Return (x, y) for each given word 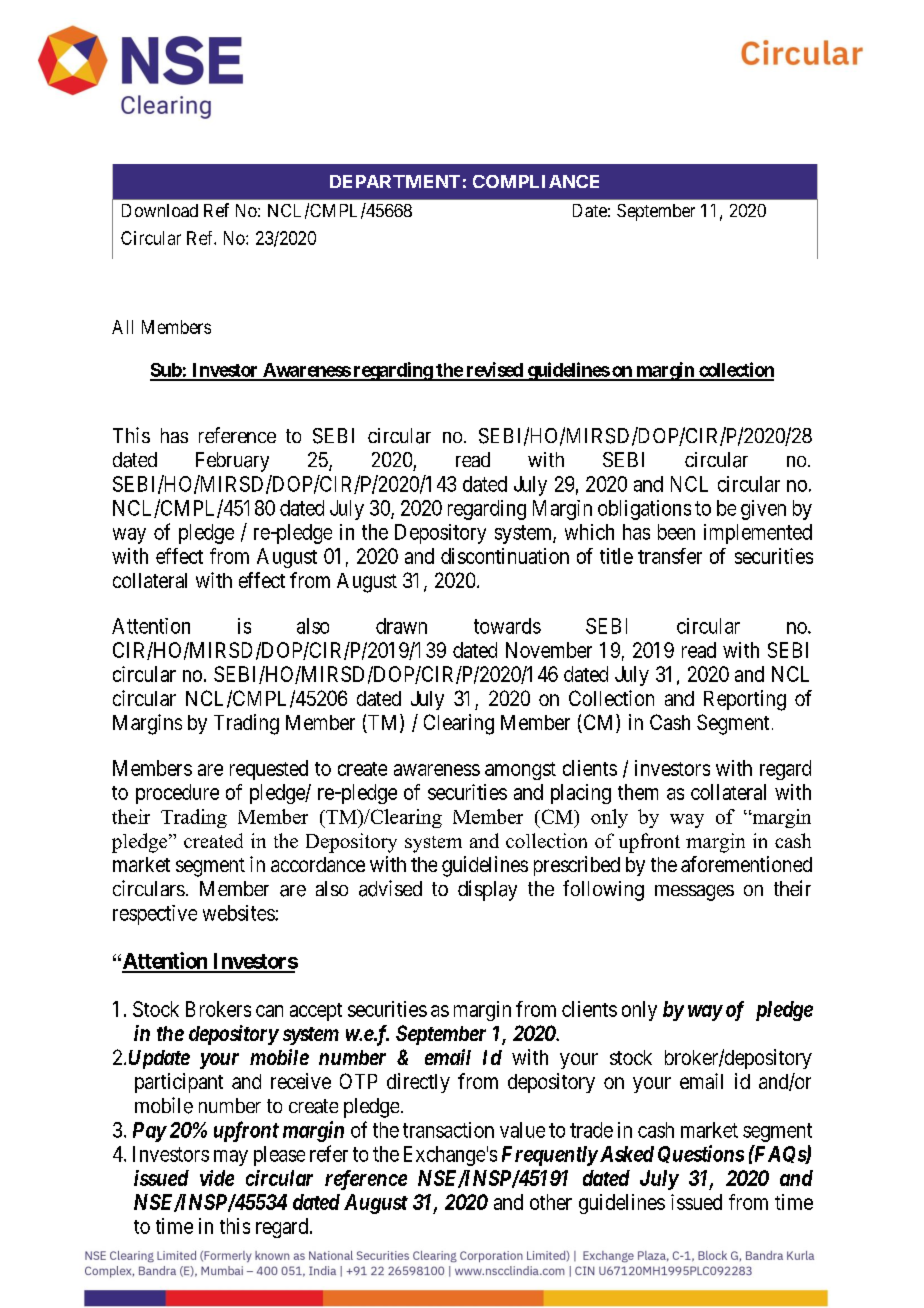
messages (694, 893)
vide (217, 1178)
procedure (177, 794)
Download (160, 210)
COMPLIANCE (536, 181)
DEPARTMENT (395, 181)
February (232, 462)
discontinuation (505, 556)
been (676, 532)
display (487, 890)
